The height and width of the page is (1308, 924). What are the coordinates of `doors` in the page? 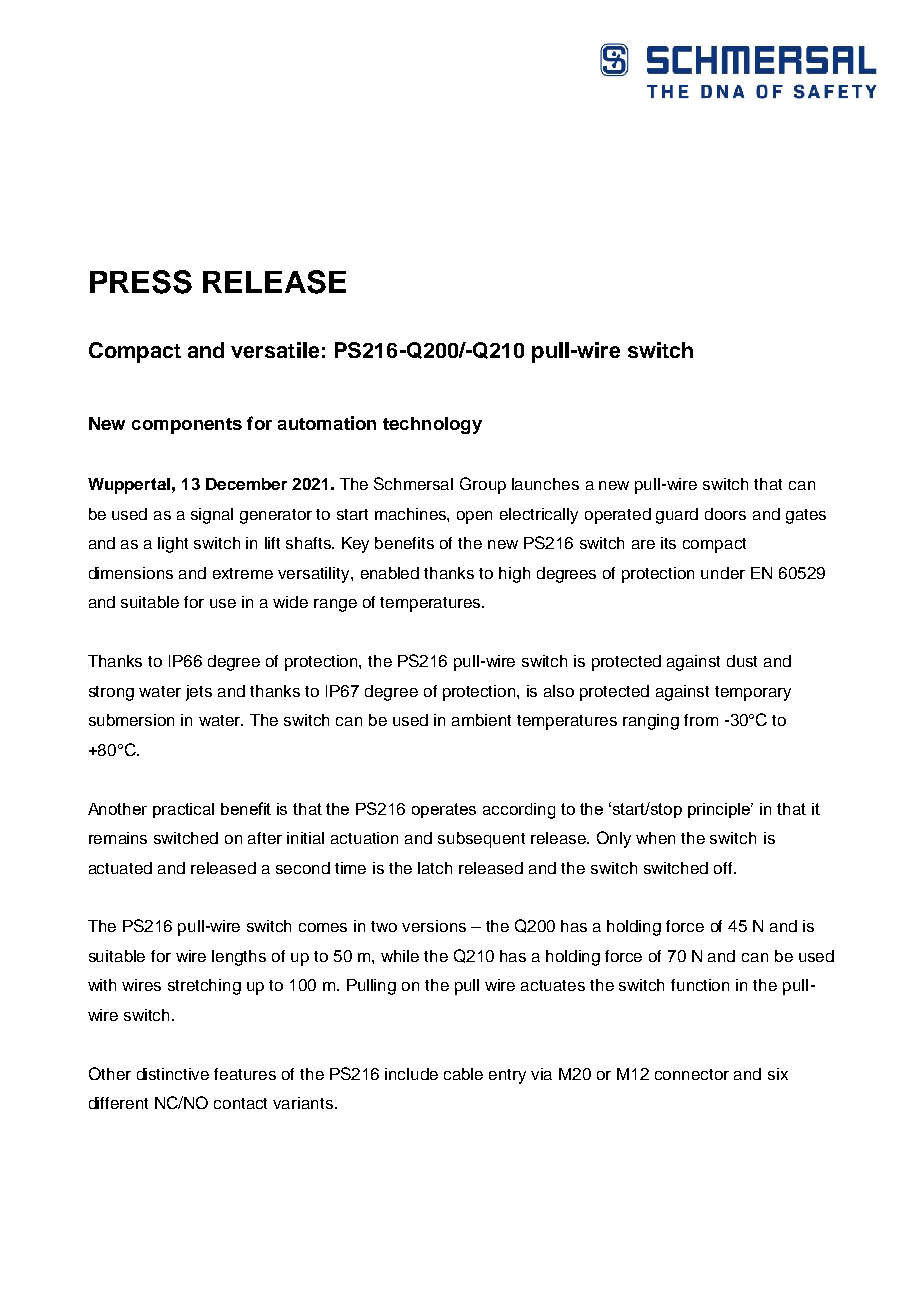 It's located at (725, 514).
